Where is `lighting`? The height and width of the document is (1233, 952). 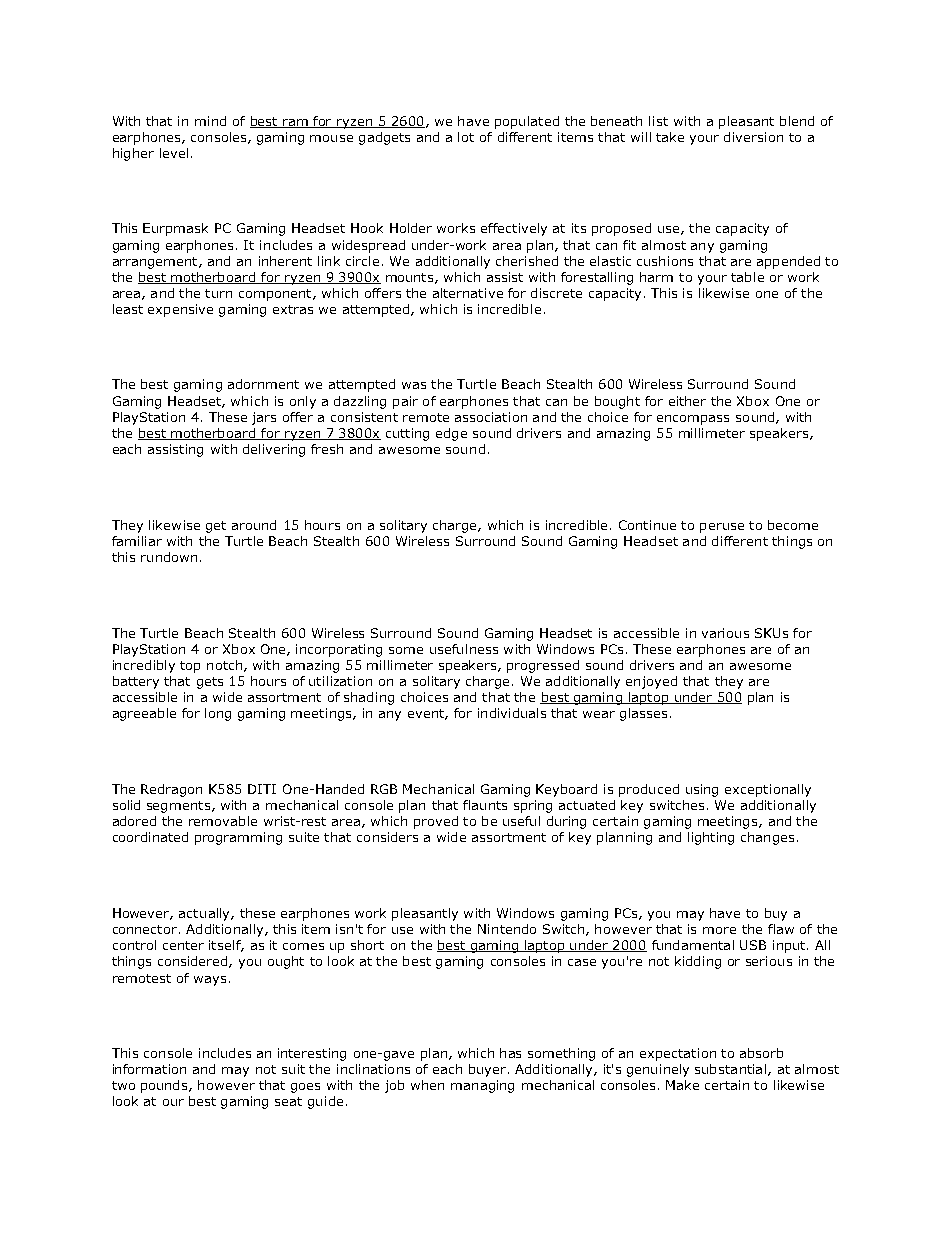
lighting is located at coordinates (711, 838).
